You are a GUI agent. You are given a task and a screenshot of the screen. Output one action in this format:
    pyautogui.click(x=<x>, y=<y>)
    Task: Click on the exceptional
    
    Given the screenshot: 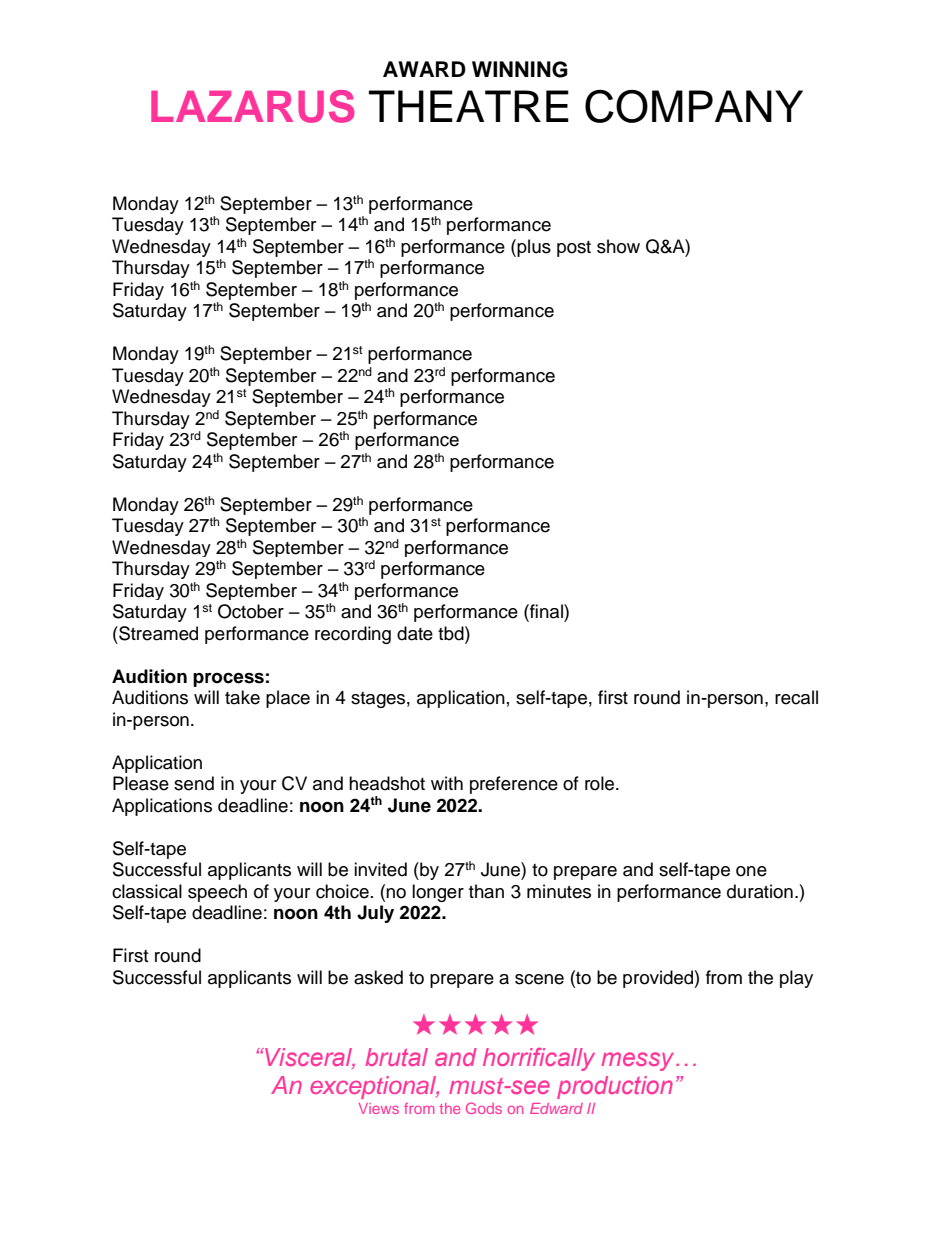 What is the action you would take?
    pyautogui.click(x=374, y=1087)
